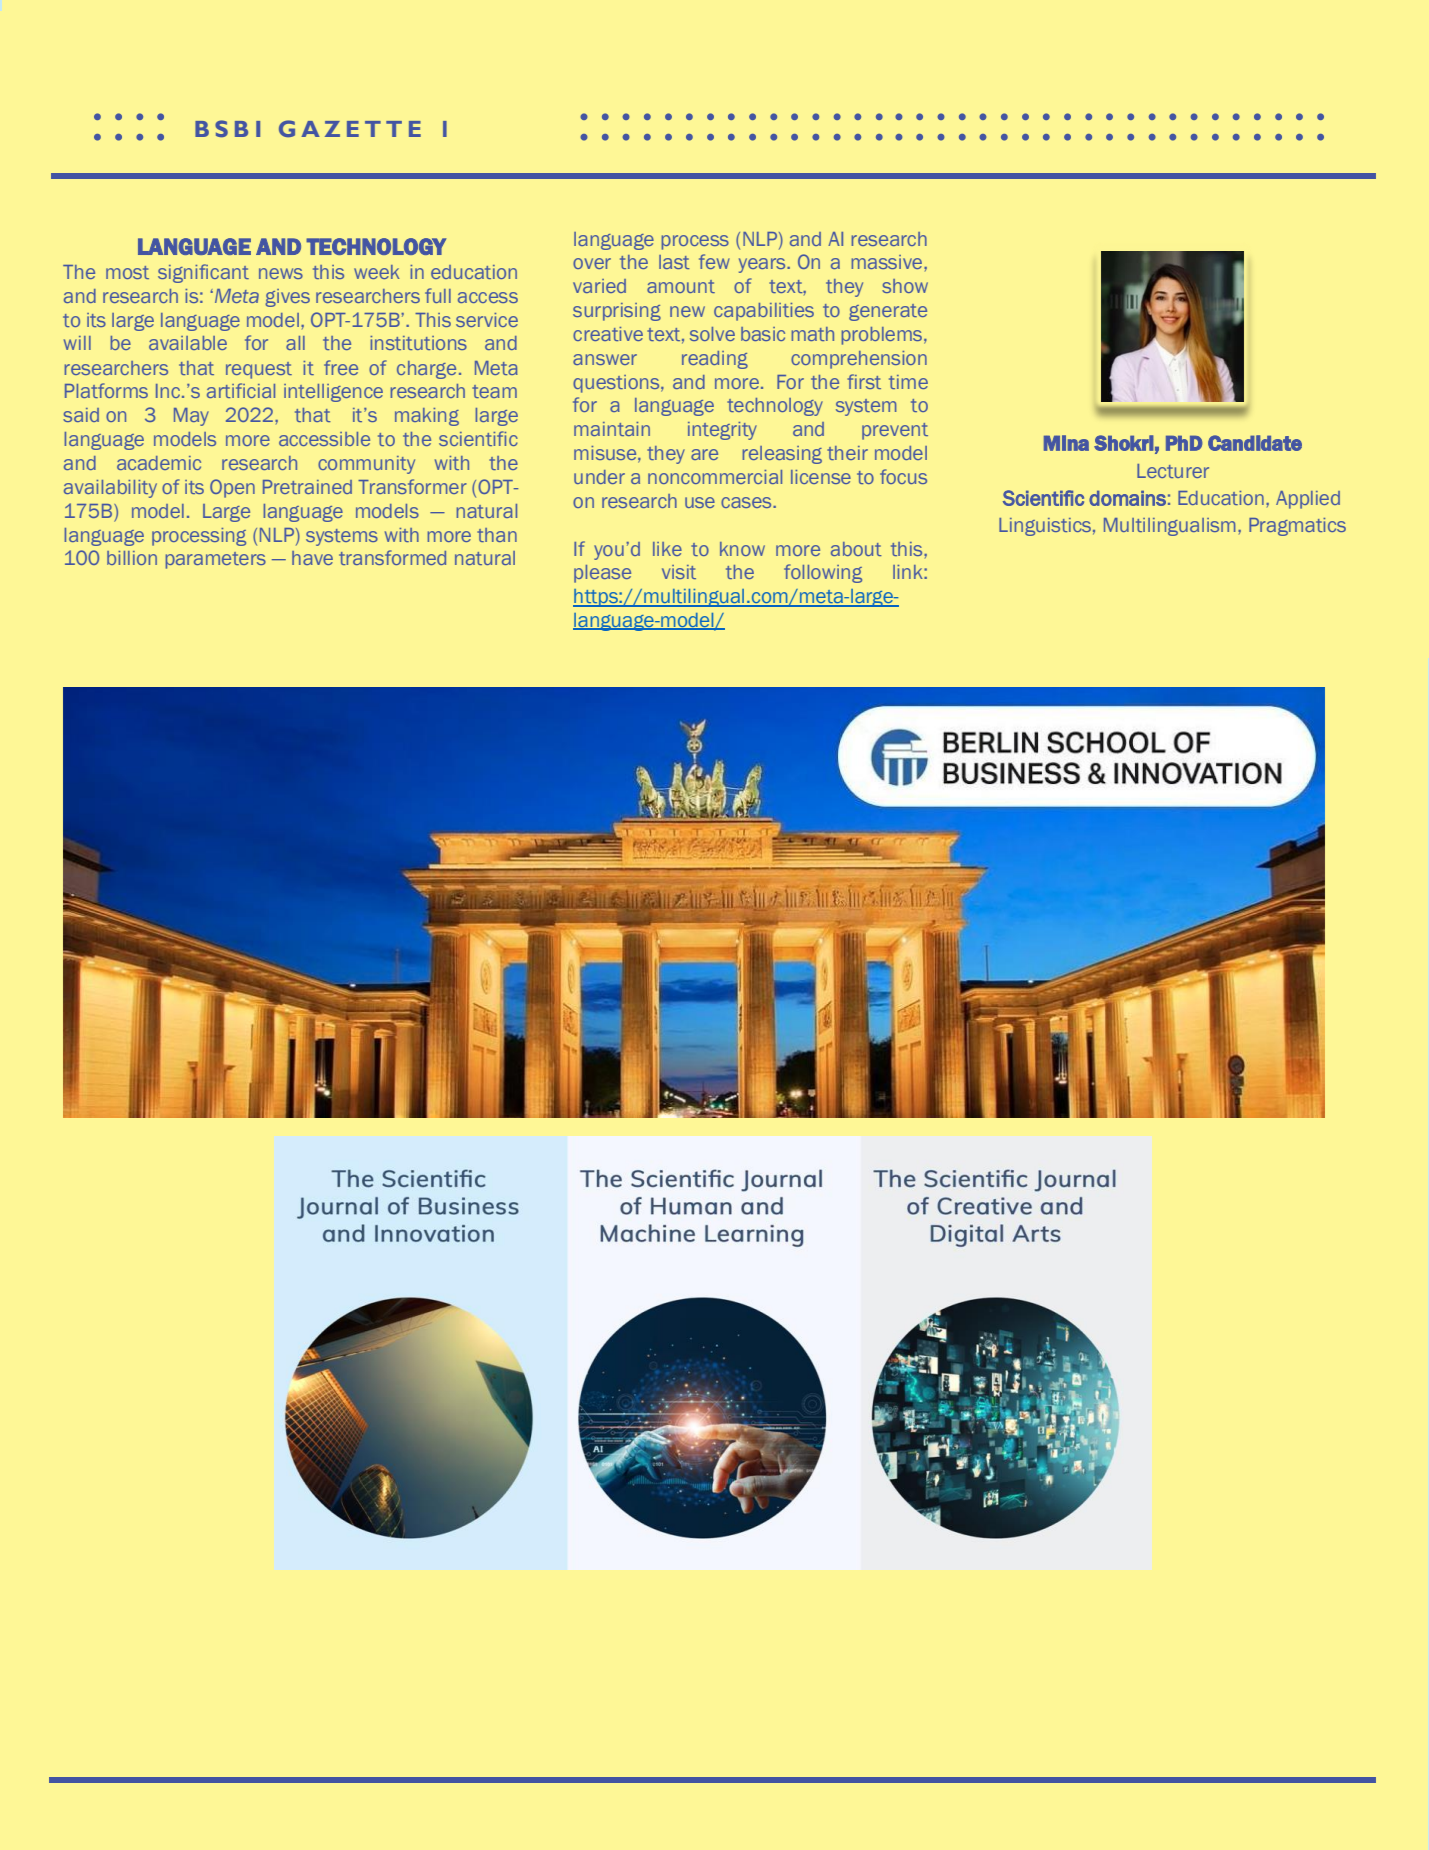 The width and height of the document is (1429, 1850). What do you see at coordinates (216, 560) in the document?
I see `parameters` at bounding box center [216, 560].
